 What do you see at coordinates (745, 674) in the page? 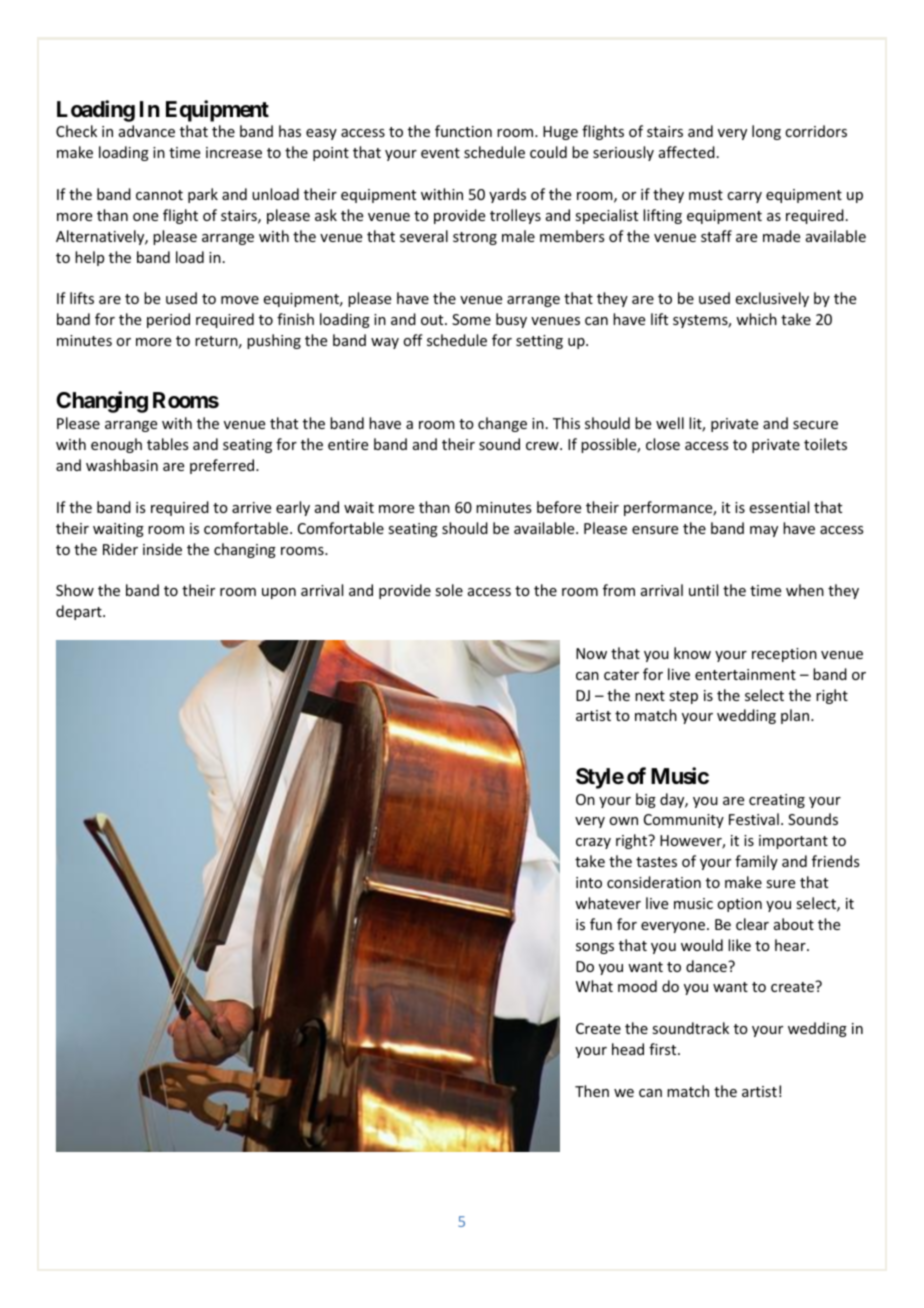
I see `entertainment` at bounding box center [745, 674].
